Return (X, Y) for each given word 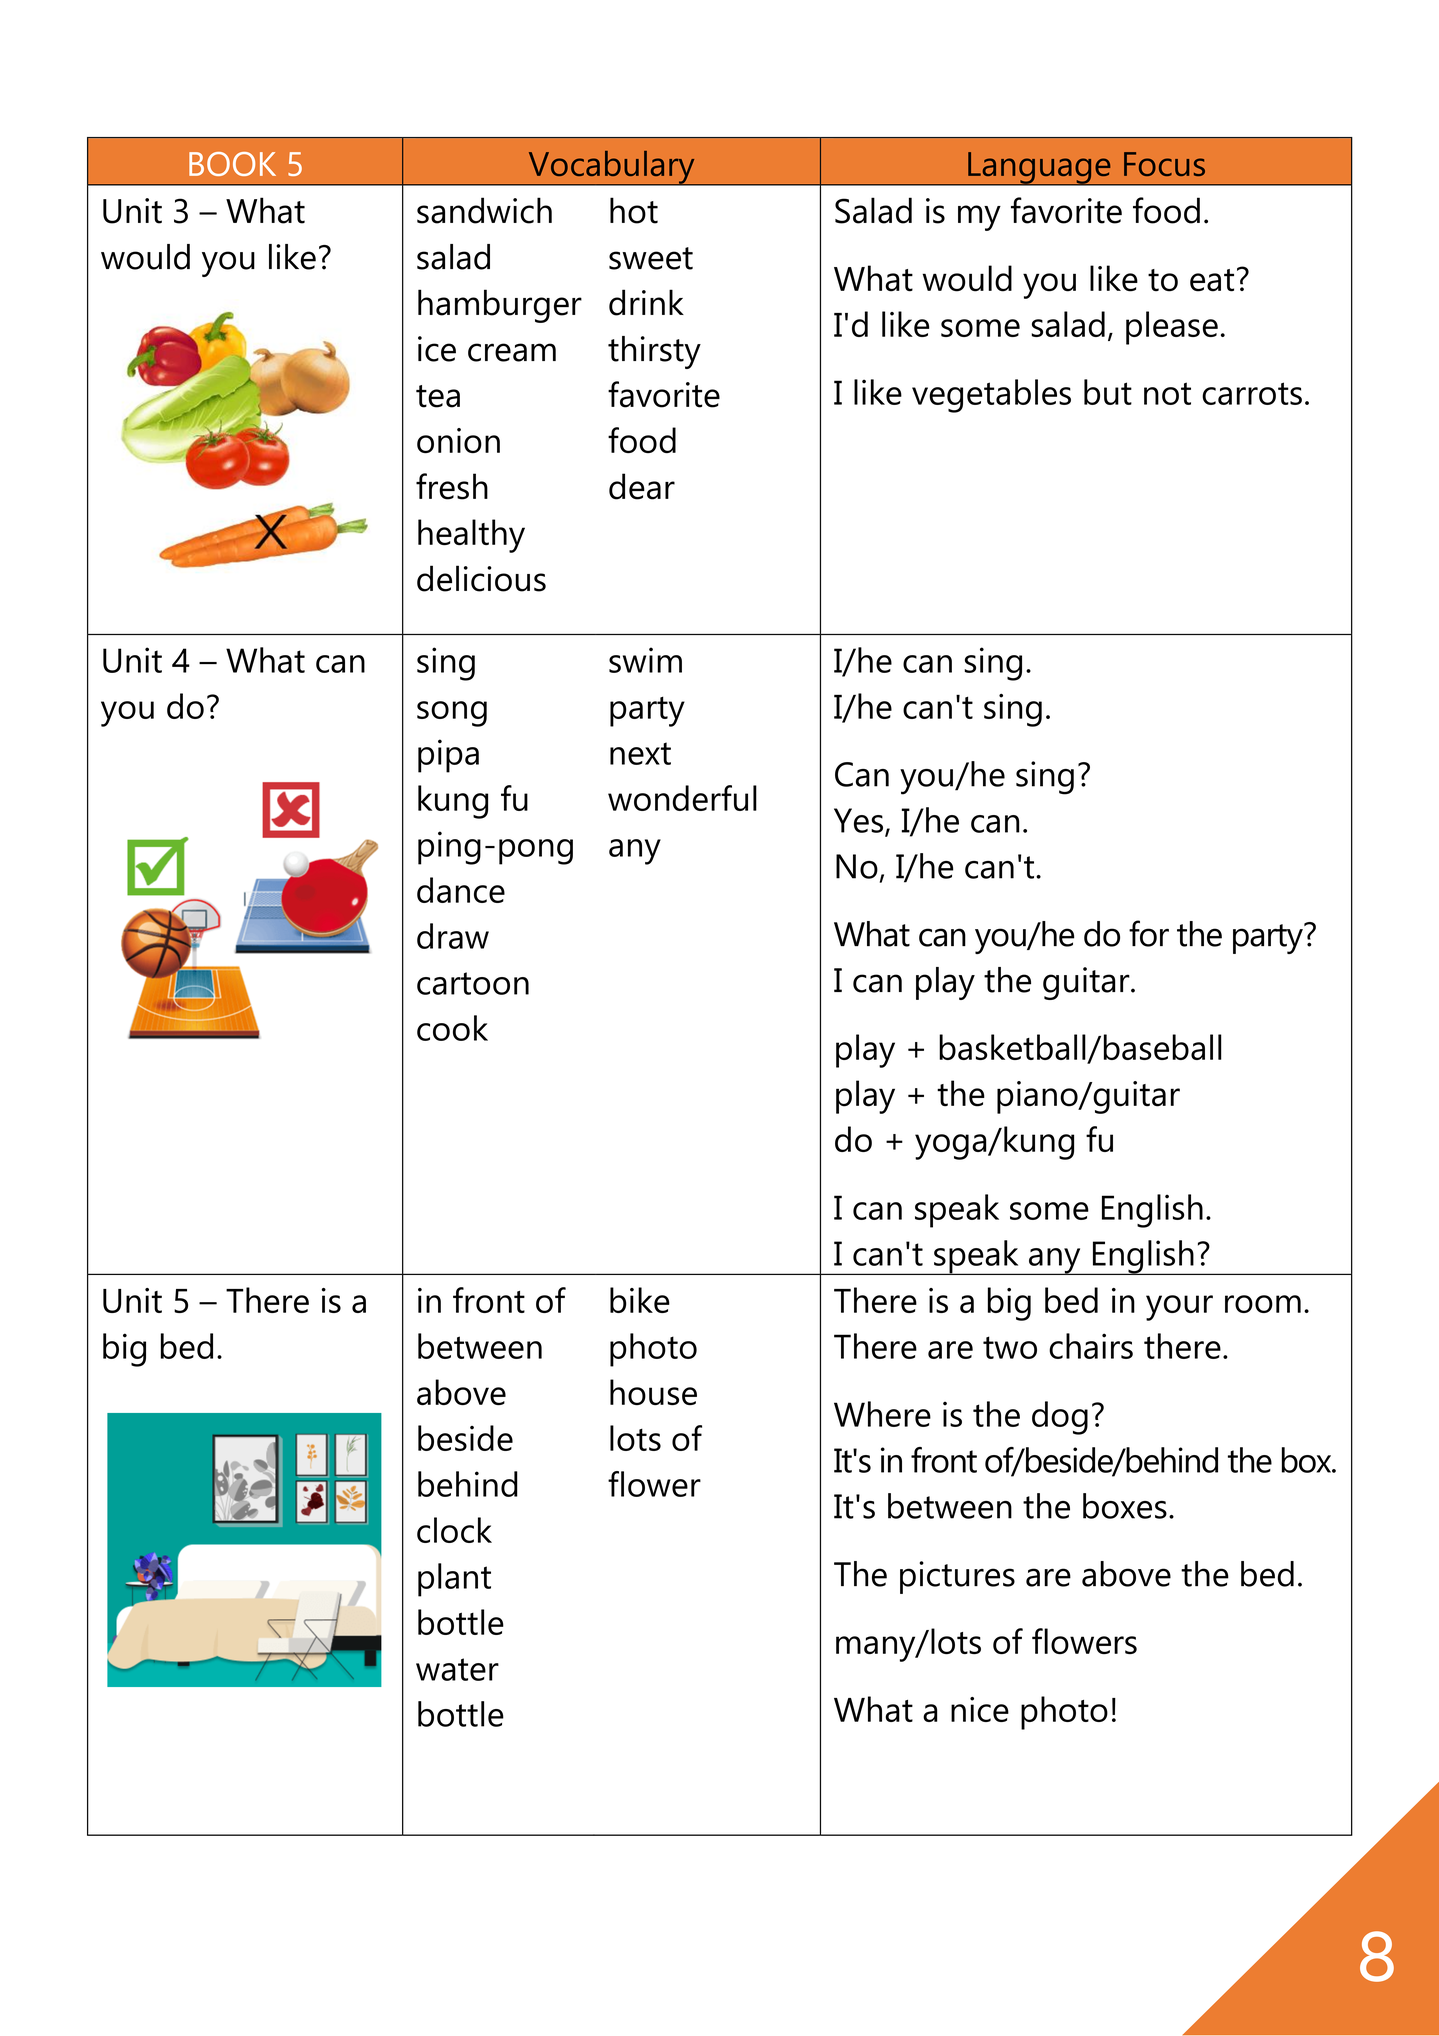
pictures (957, 1577)
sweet (651, 258)
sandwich (484, 210)
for (1149, 933)
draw (453, 936)
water (457, 1669)
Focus (1164, 164)
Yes (858, 820)
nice (980, 1709)
